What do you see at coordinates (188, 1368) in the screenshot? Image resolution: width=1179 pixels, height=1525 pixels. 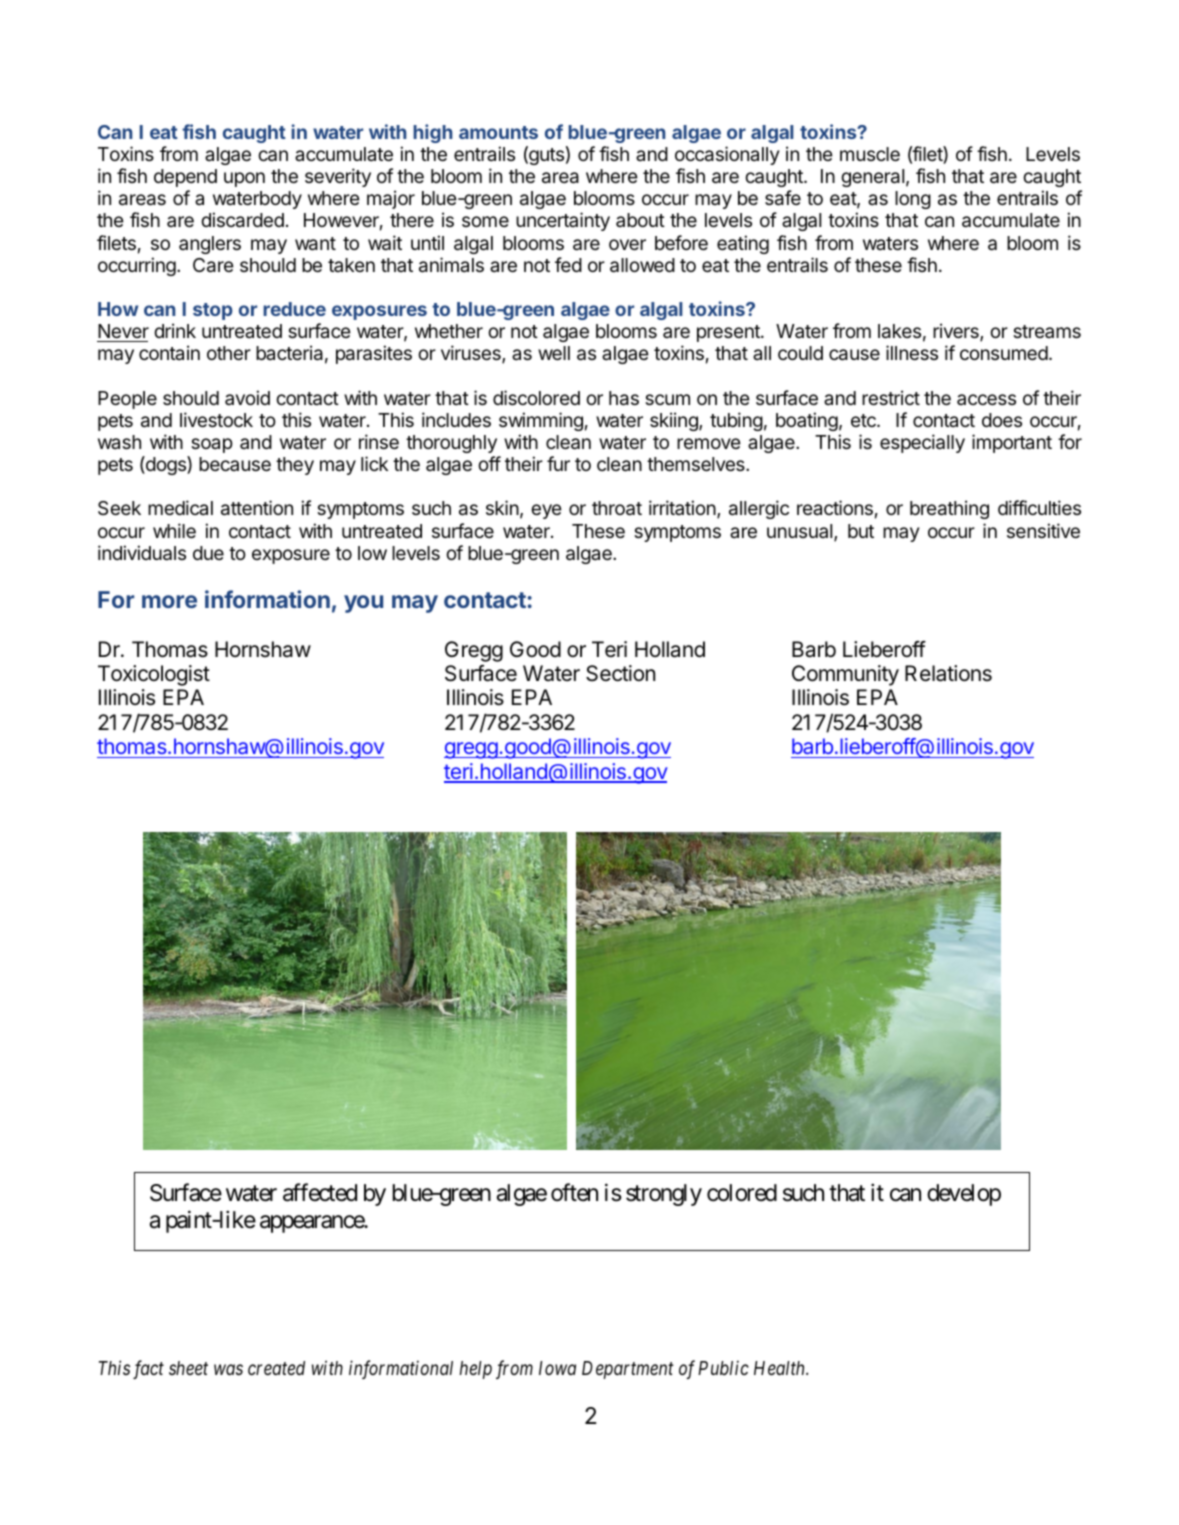 I see `sheet` at bounding box center [188, 1368].
